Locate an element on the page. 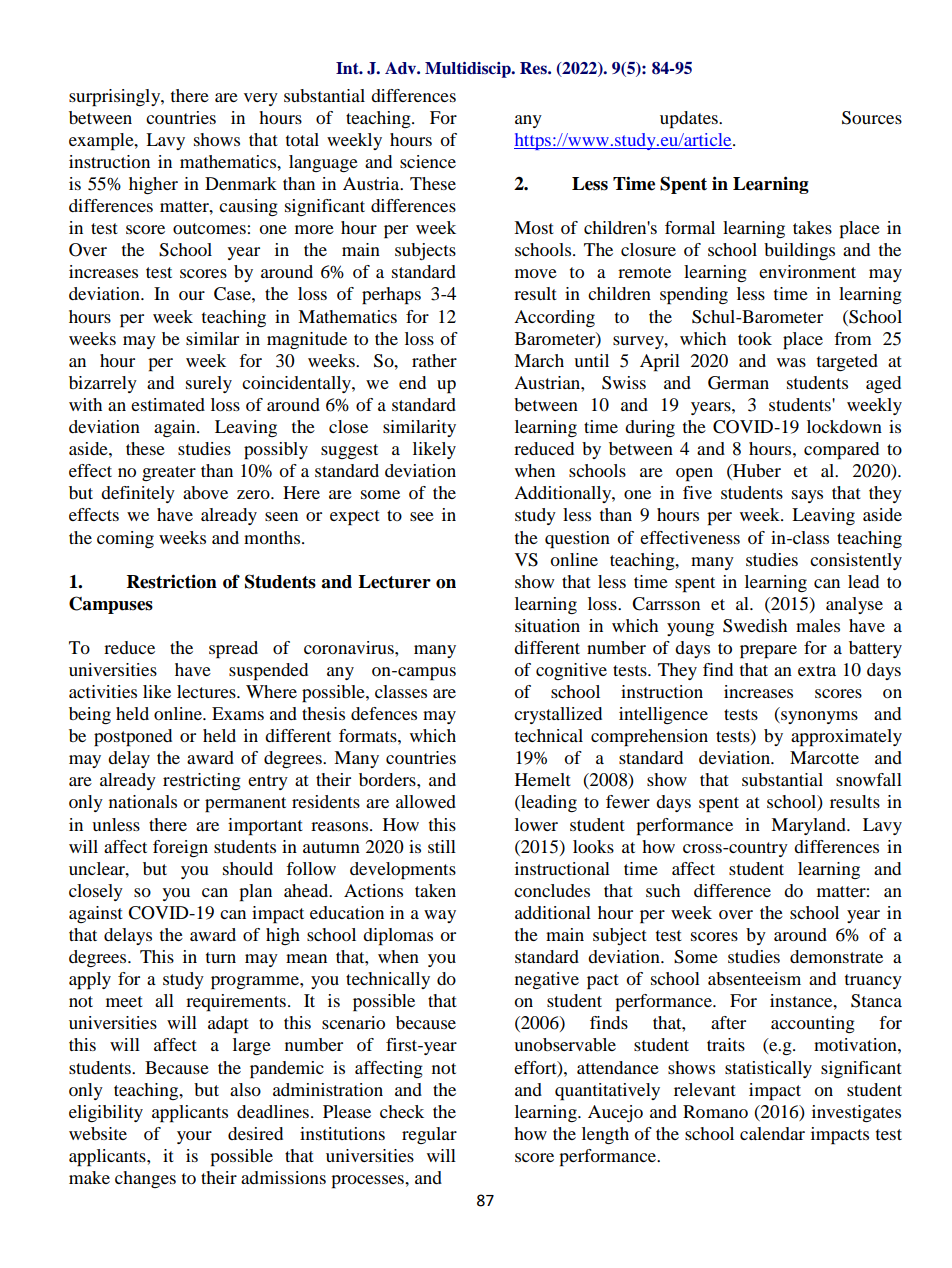  science is located at coordinates (428, 161).
